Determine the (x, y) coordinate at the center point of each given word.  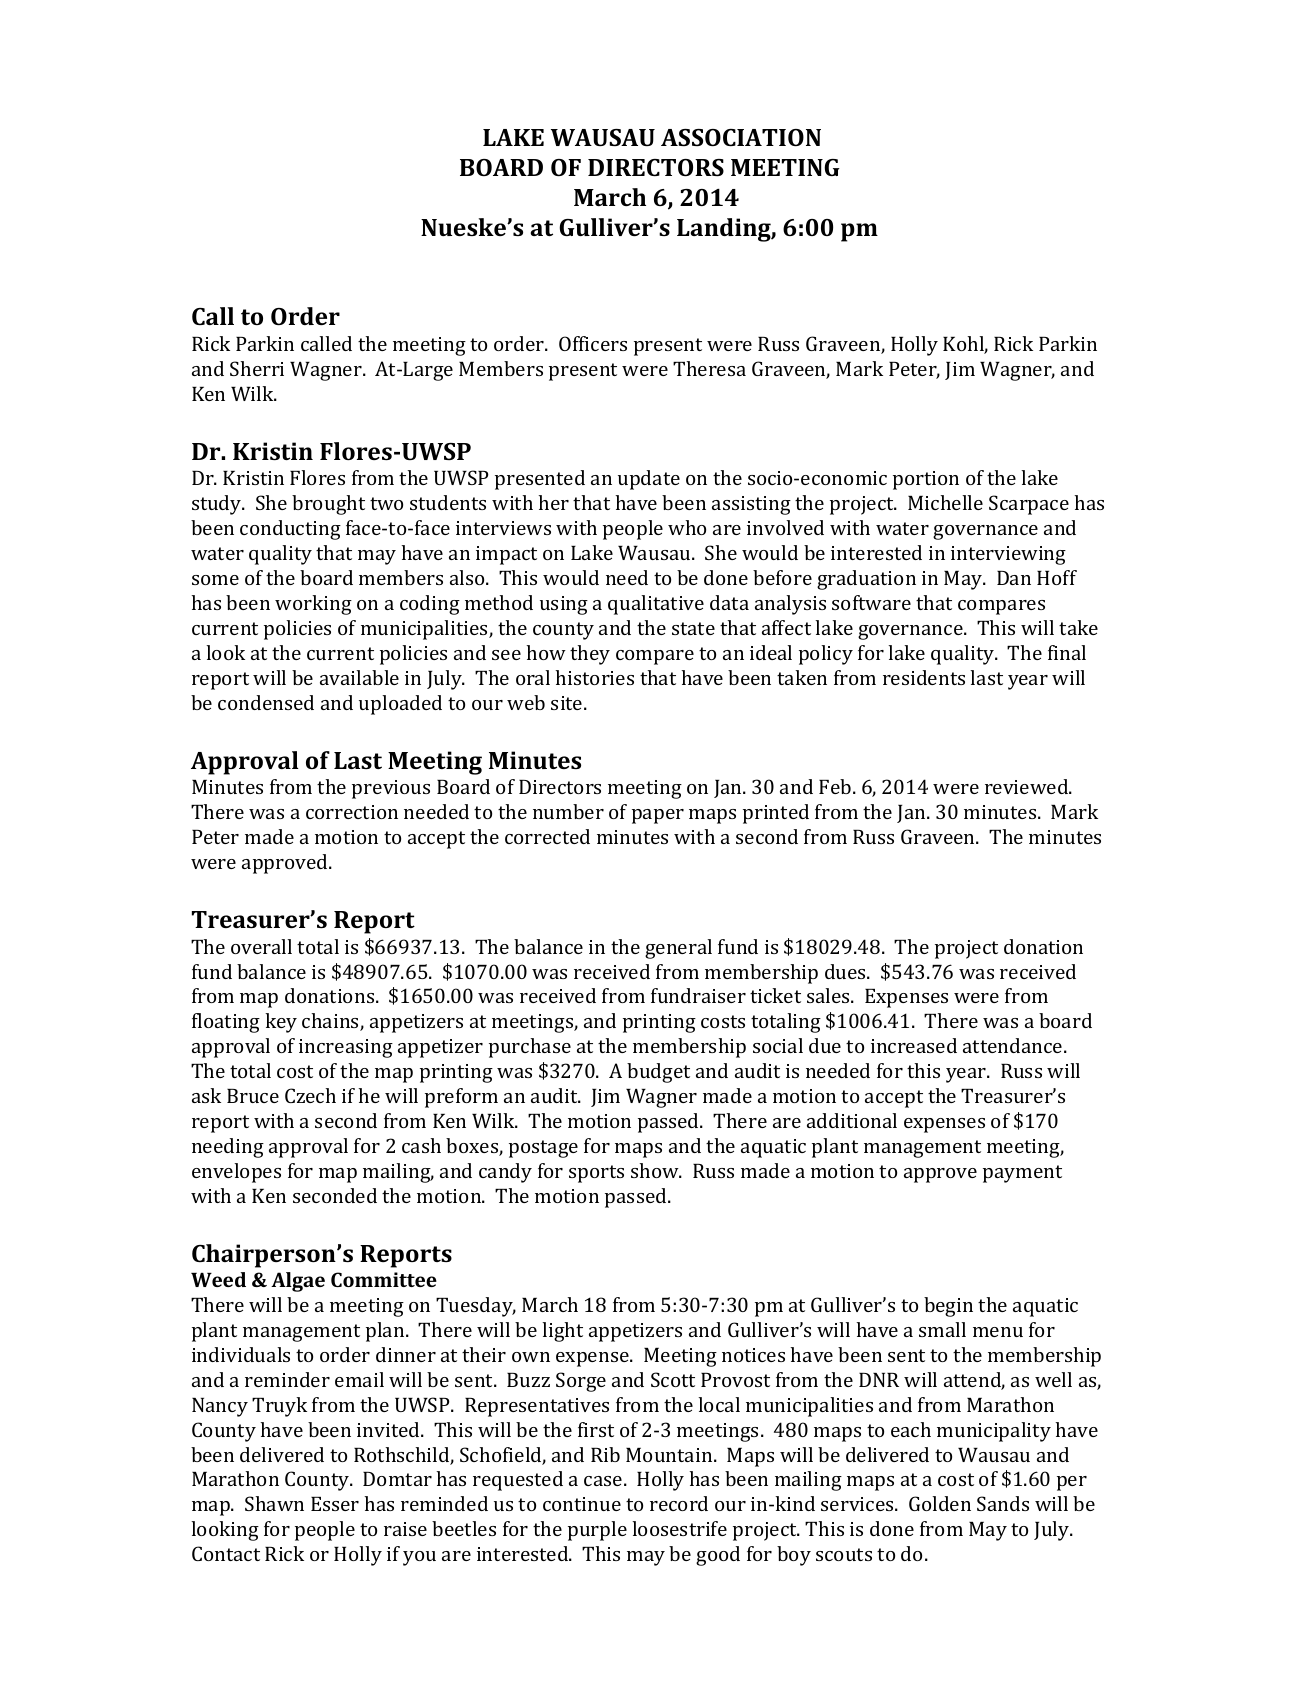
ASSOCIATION (741, 137)
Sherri (257, 368)
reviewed (1028, 786)
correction (352, 812)
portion (926, 480)
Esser (335, 1504)
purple (597, 1531)
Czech (310, 1095)
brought (328, 505)
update (649, 480)
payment (1022, 1174)
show (656, 1170)
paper (658, 816)
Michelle (945, 502)
